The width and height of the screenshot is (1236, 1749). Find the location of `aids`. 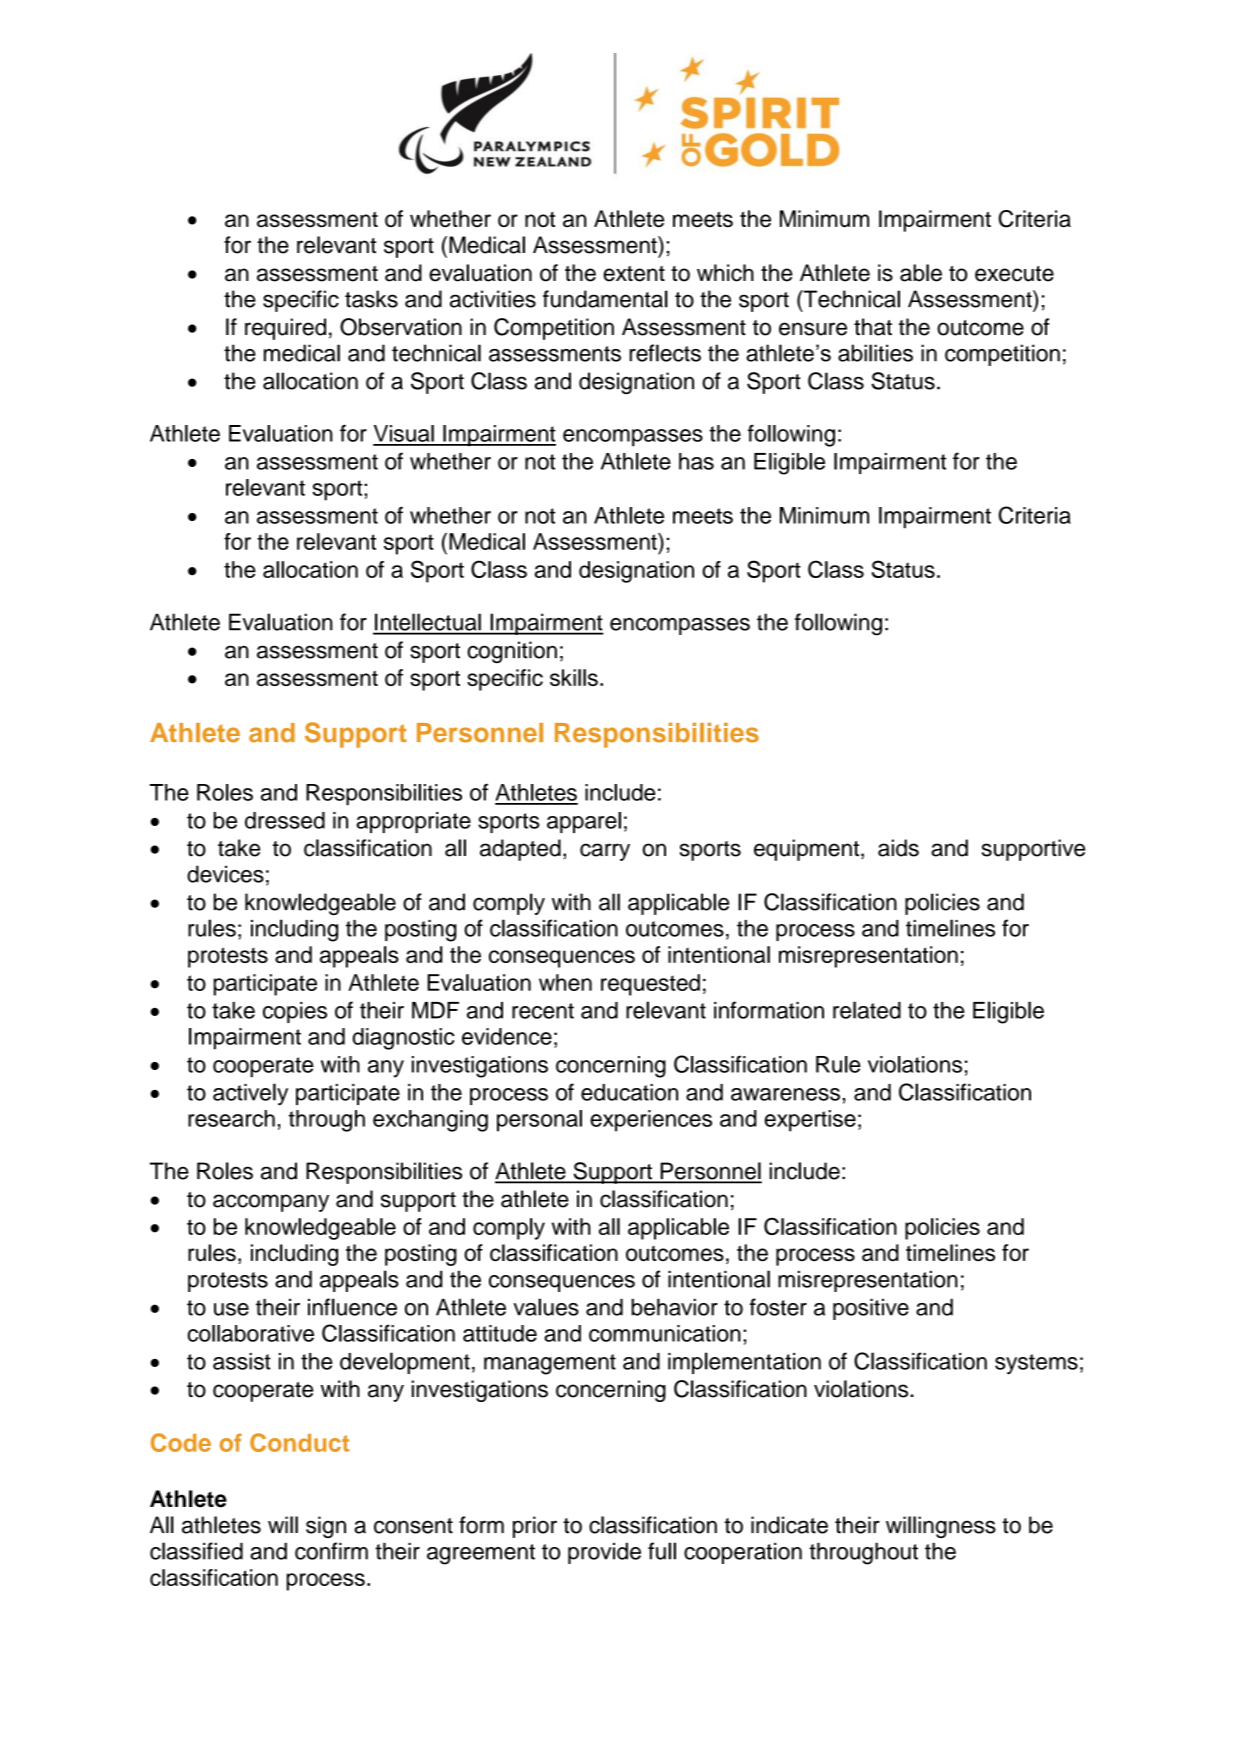

aids is located at coordinates (898, 848).
